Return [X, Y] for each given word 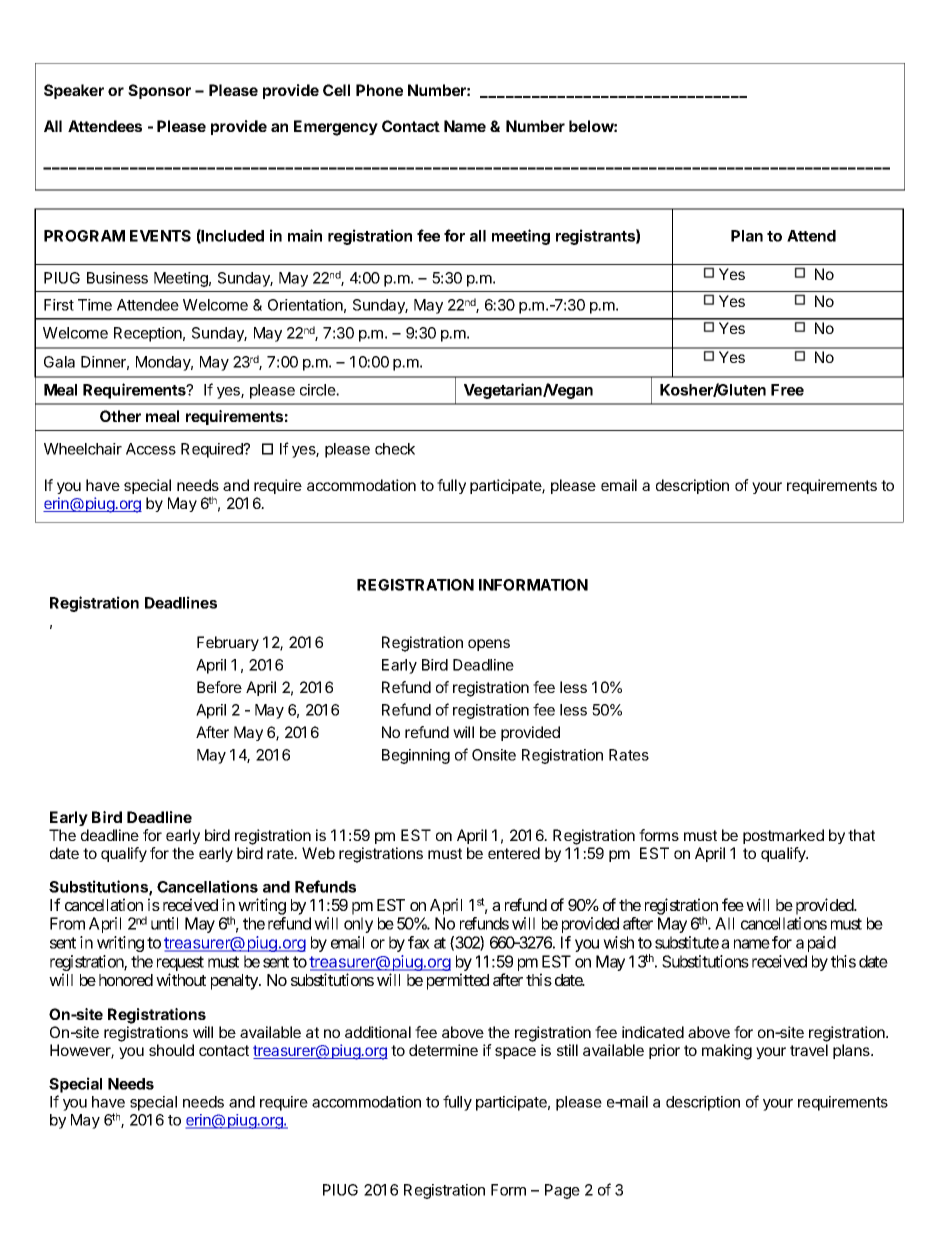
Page [562, 1191]
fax [419, 942]
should [171, 1050]
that [861, 835]
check [395, 449]
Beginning [416, 756]
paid [822, 944]
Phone [379, 90]
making [727, 1052]
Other [120, 416]
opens [489, 645]
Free [787, 390]
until [164, 923]
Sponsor [159, 91]
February [228, 643]
